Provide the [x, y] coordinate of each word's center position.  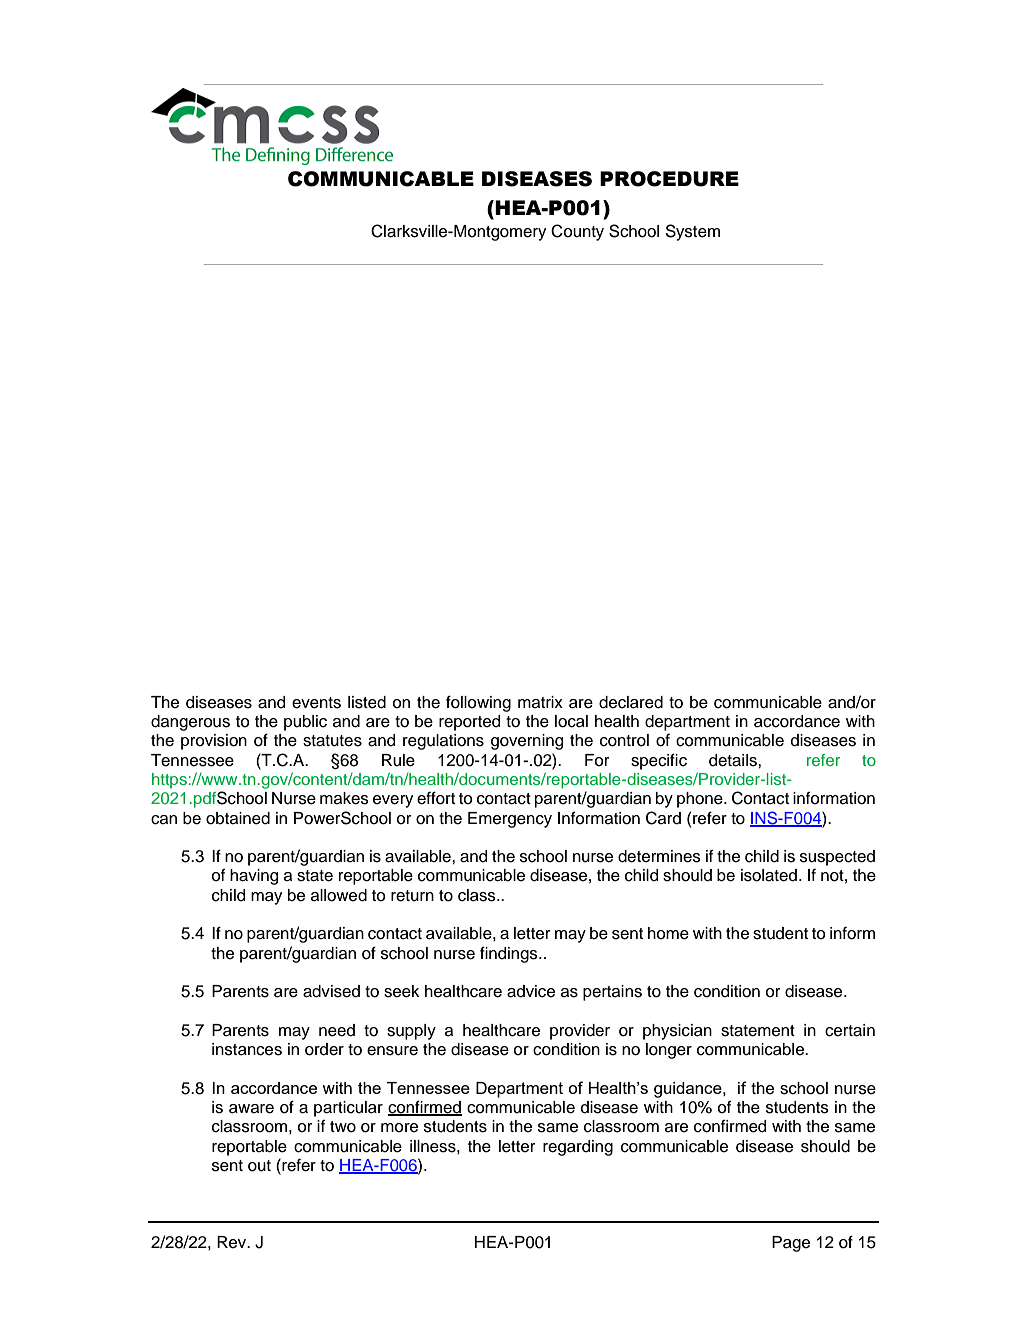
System [692, 232]
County [577, 232]
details [734, 760]
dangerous [190, 723]
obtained [238, 818]
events [316, 703]
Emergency [510, 820]
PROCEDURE [669, 179]
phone [701, 800]
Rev [233, 1242]
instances [247, 1049]
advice [531, 991]
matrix [540, 702]
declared [631, 702]
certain [850, 1030]
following [478, 703]
